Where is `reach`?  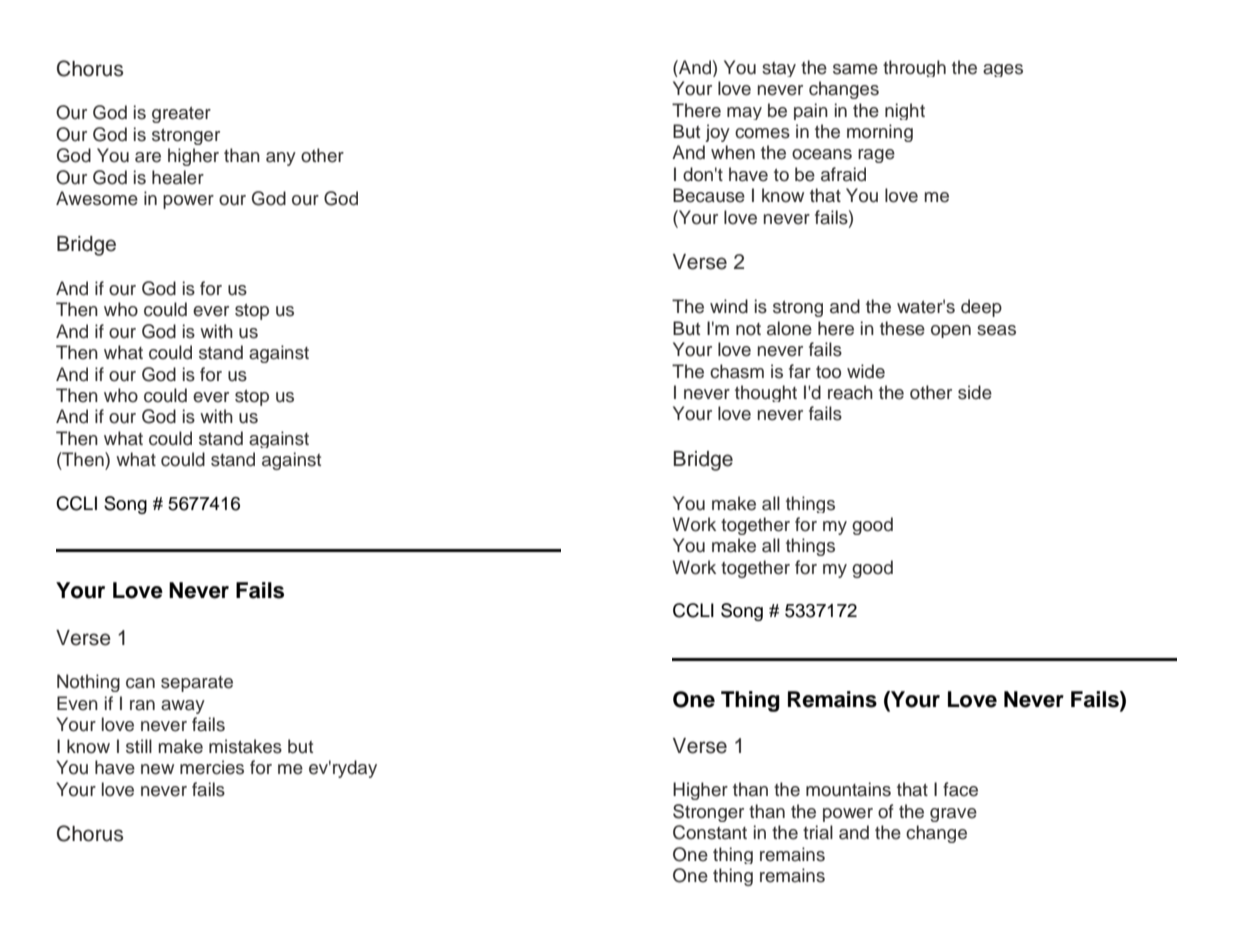
reach is located at coordinates (850, 392).
